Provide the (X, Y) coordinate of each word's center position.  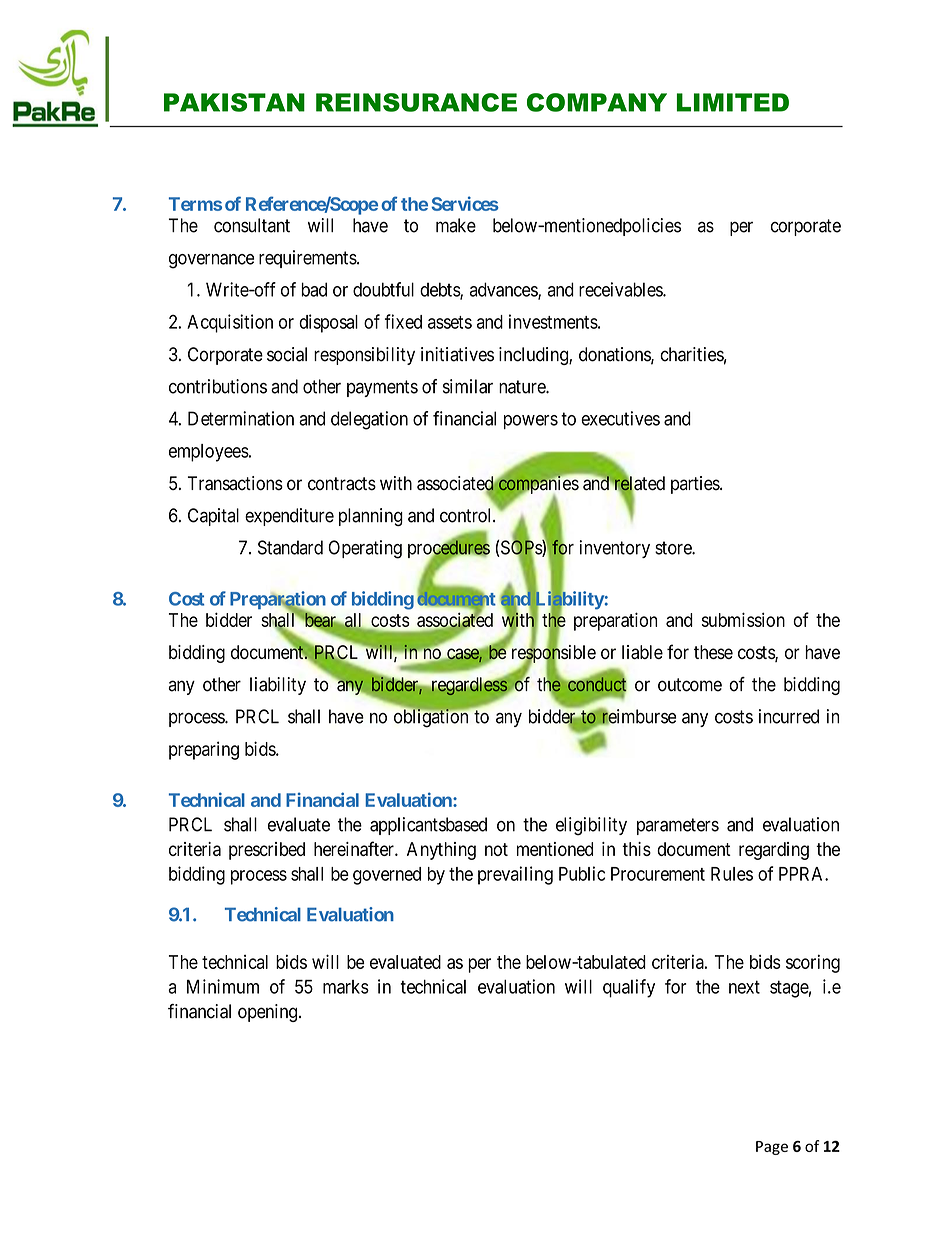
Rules (732, 874)
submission (743, 619)
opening (267, 1013)
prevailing (515, 875)
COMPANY (597, 102)
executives (620, 418)
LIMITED (733, 102)
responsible (552, 654)
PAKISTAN (234, 102)
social (287, 354)
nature (523, 387)
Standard (290, 547)
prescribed (267, 851)
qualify (629, 988)
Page (772, 1148)
